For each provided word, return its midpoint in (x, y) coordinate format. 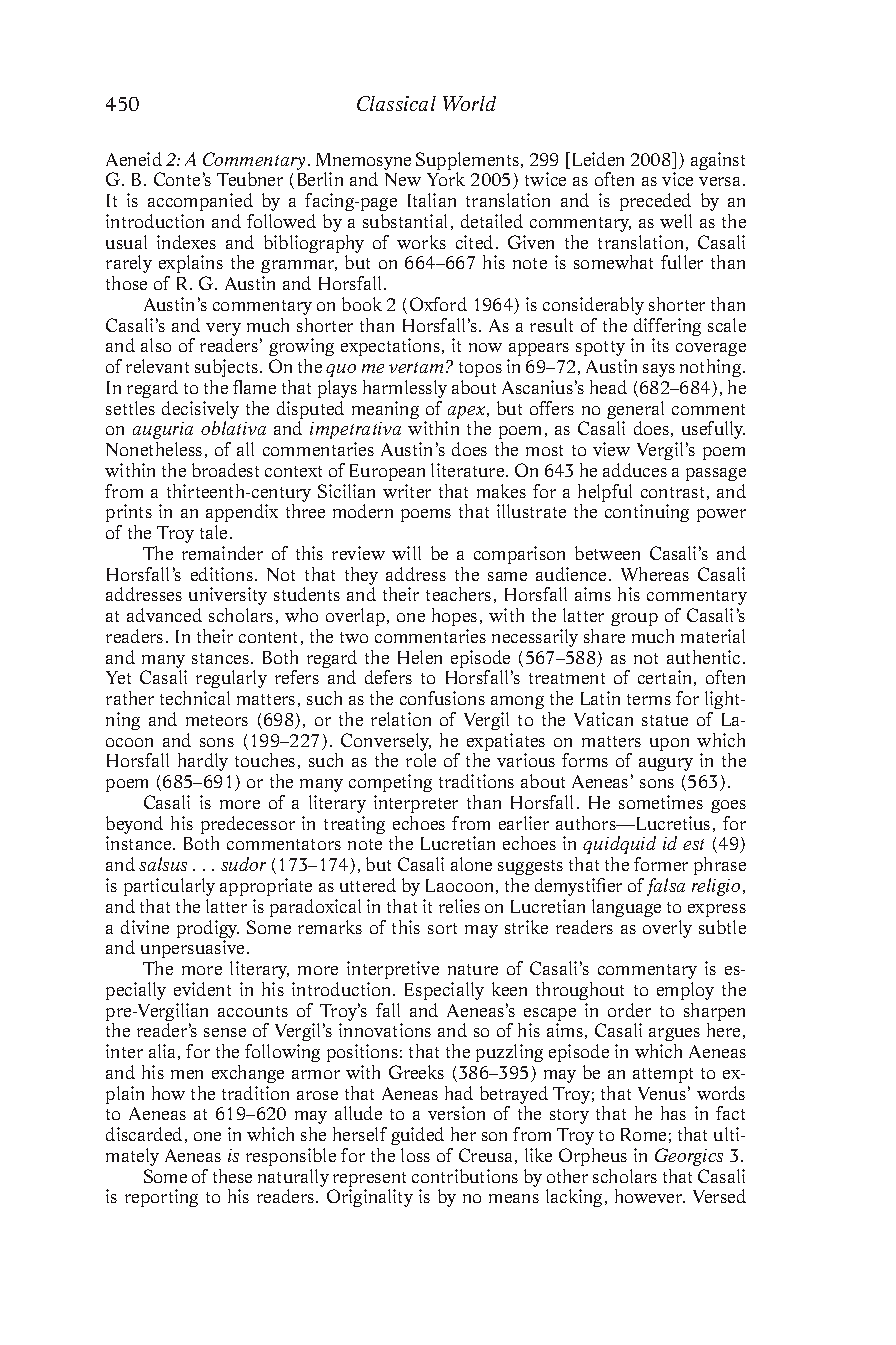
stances (222, 658)
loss (415, 1155)
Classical (396, 103)
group (634, 619)
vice (677, 179)
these (232, 1176)
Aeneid (134, 159)
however (650, 1196)
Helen (420, 657)
